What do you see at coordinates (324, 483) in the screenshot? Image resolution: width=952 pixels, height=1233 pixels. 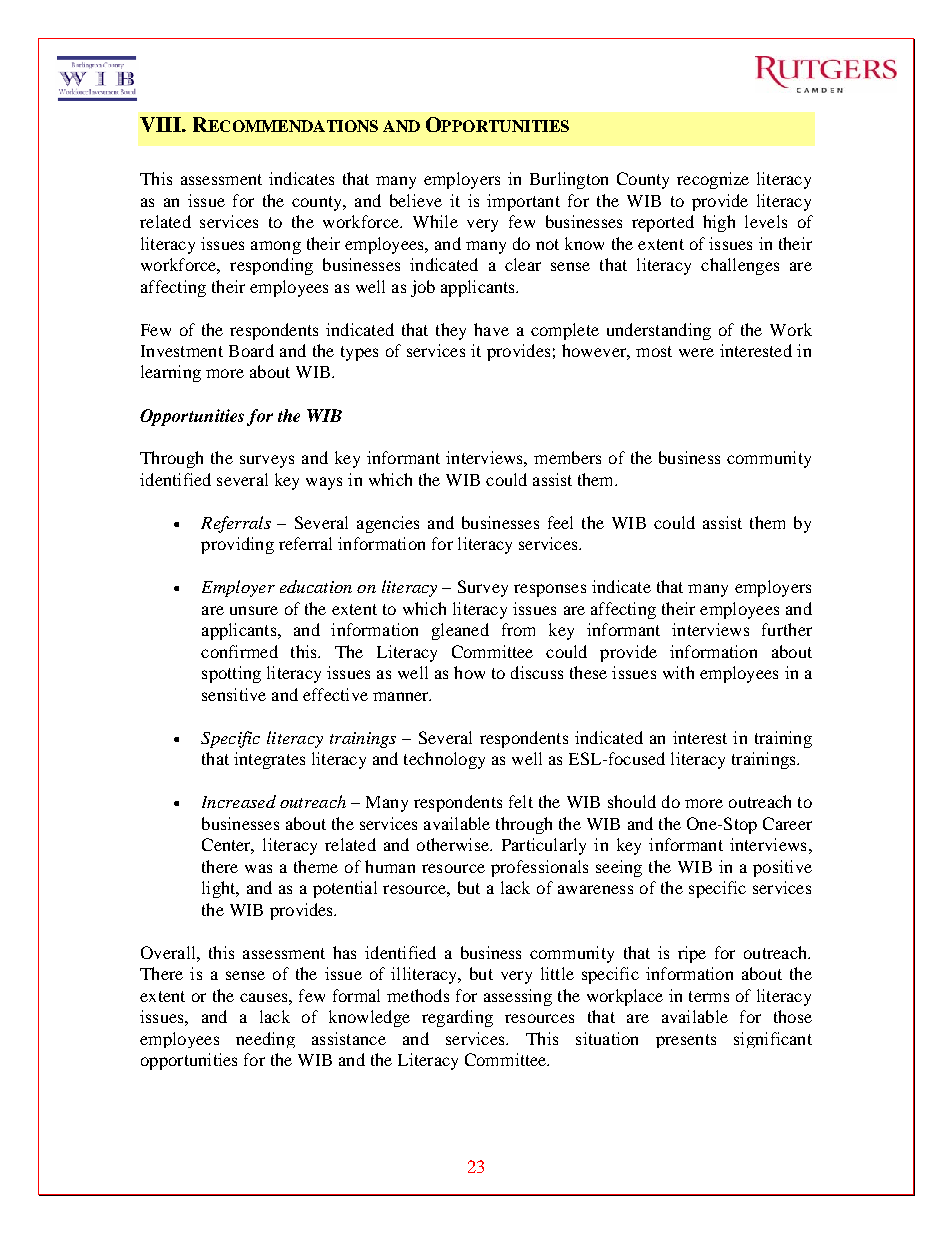 I see `ways` at bounding box center [324, 483].
